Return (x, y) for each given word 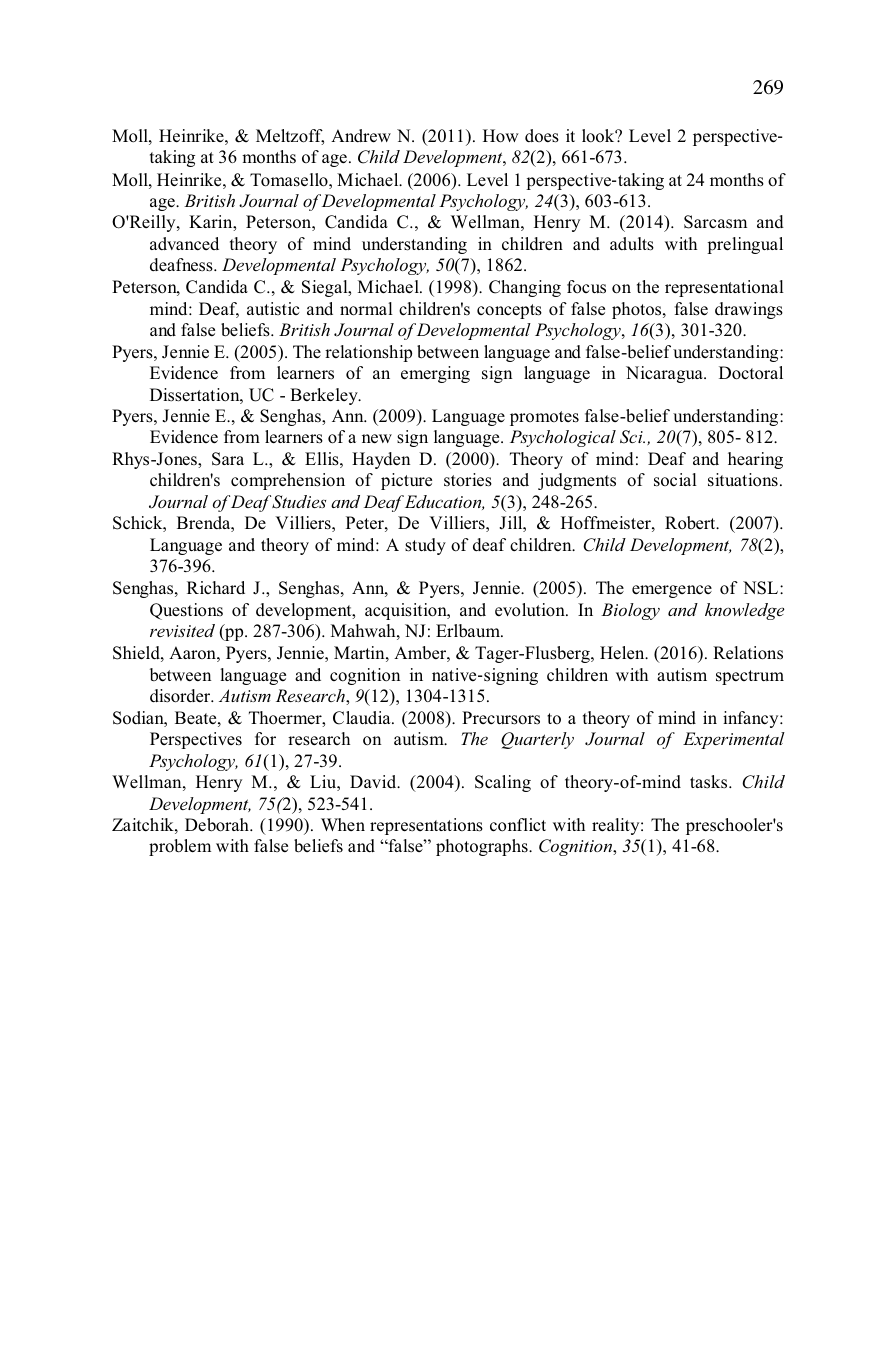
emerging (435, 374)
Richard (216, 587)
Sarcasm (715, 222)
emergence (672, 591)
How (501, 136)
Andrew (361, 136)
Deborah (218, 825)
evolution (531, 610)
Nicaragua (665, 374)
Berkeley (325, 396)
